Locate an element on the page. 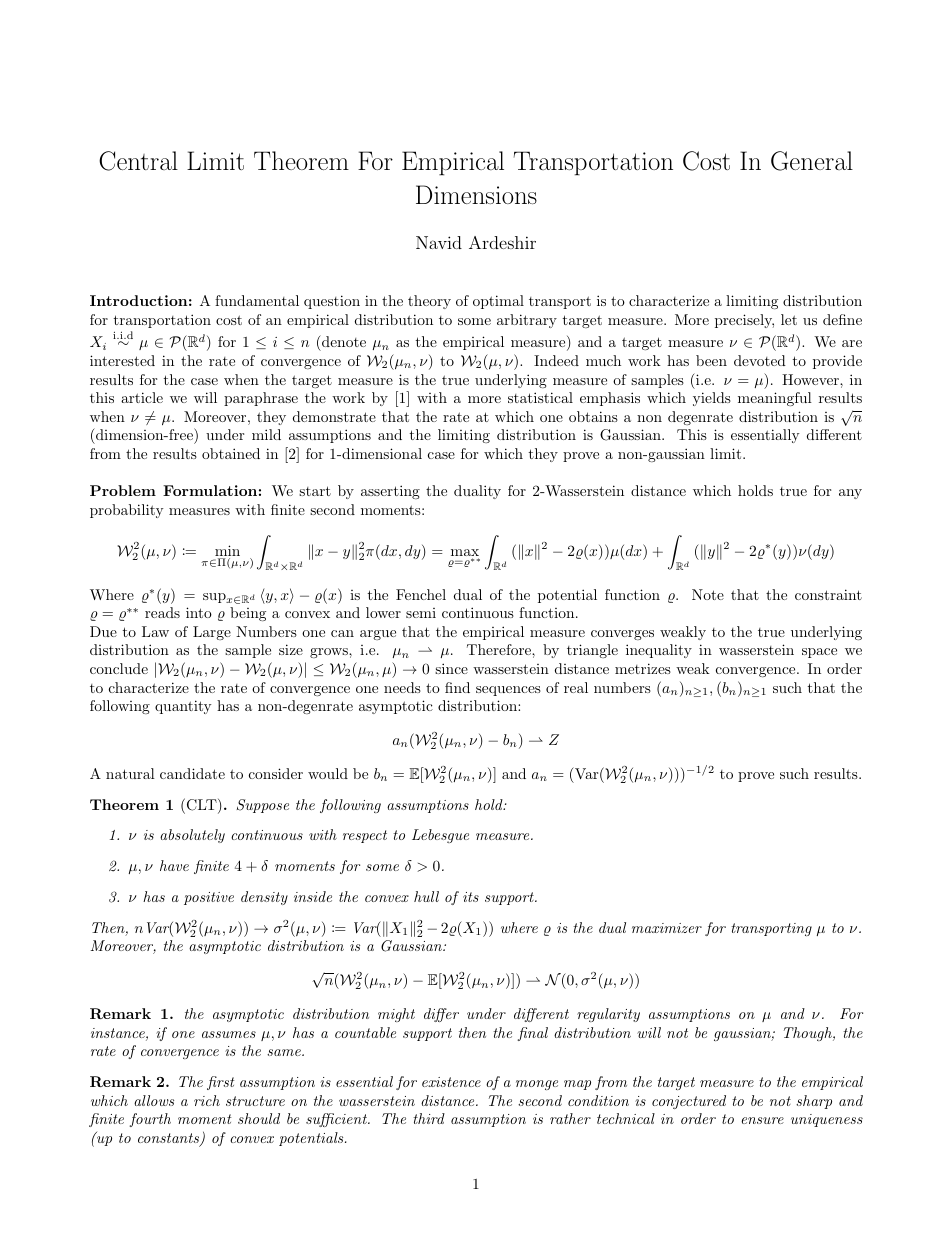 The height and width of the document is (1233, 952). rich is located at coordinates (207, 1100).
